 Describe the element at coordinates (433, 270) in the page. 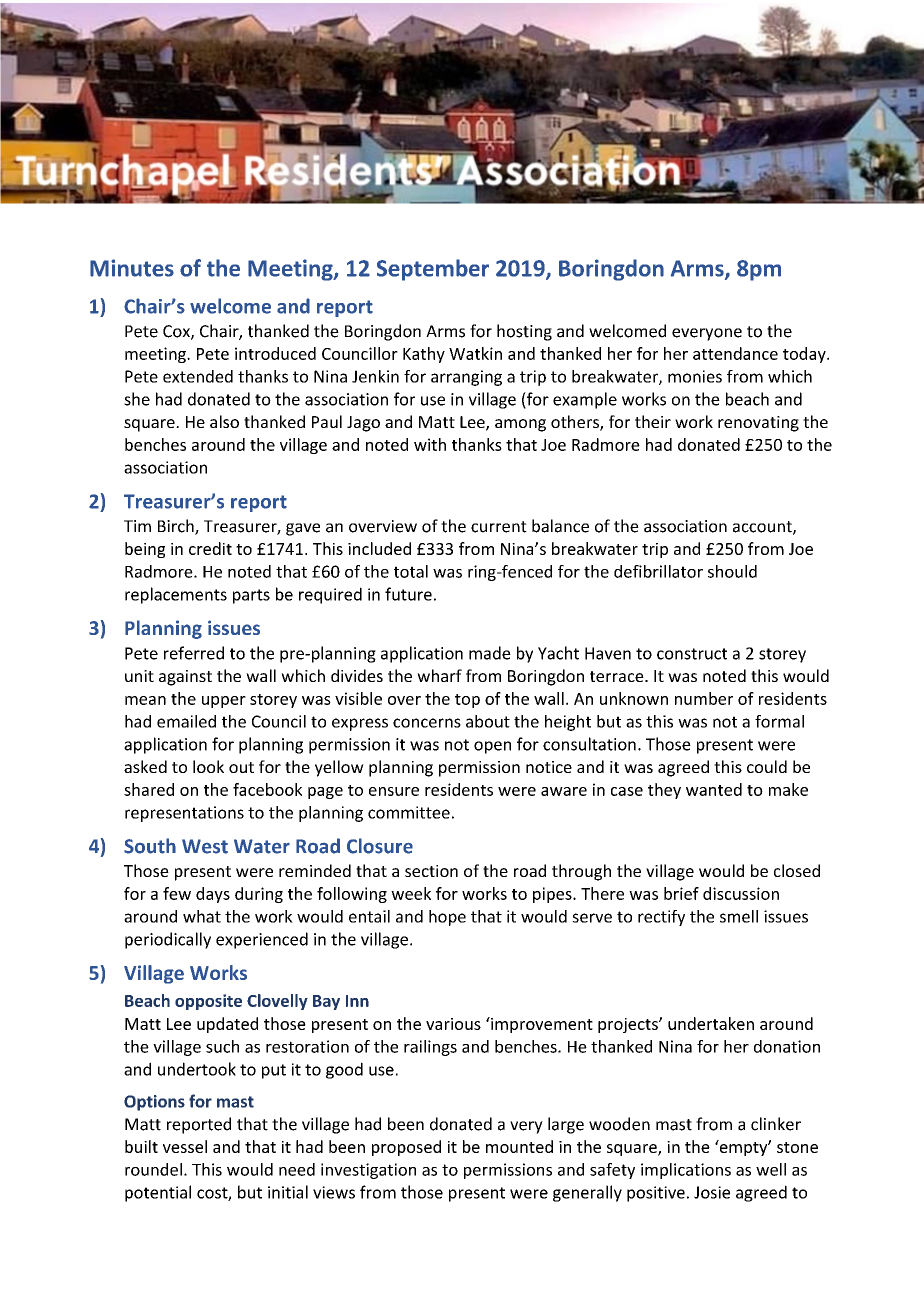

I see `September` at that location.
